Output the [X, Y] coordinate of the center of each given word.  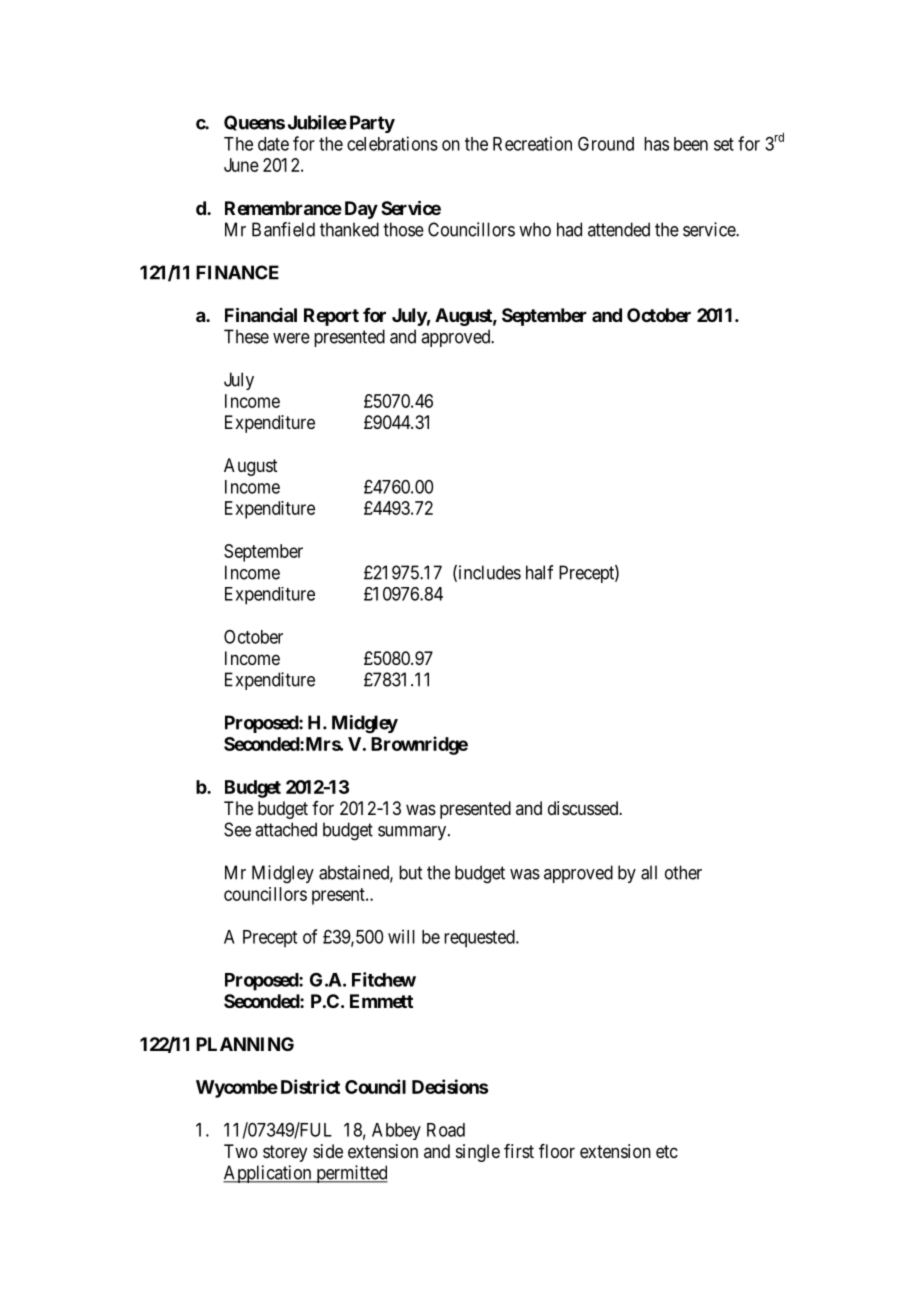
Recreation [532, 143]
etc [667, 1151]
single [478, 1153]
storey [285, 1153]
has [656, 144]
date [273, 144]
